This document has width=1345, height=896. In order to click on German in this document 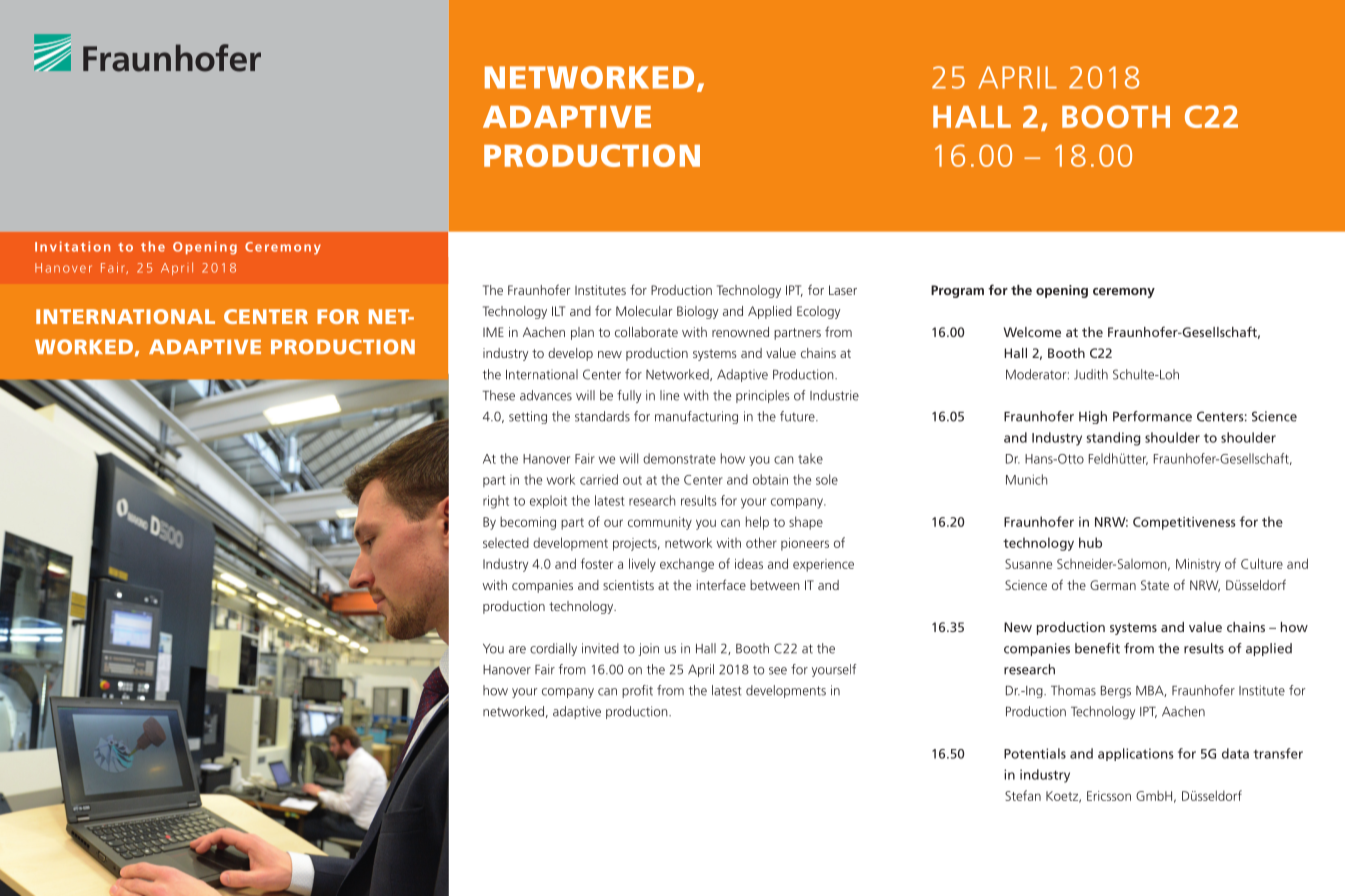, I will do `click(1113, 585)`.
